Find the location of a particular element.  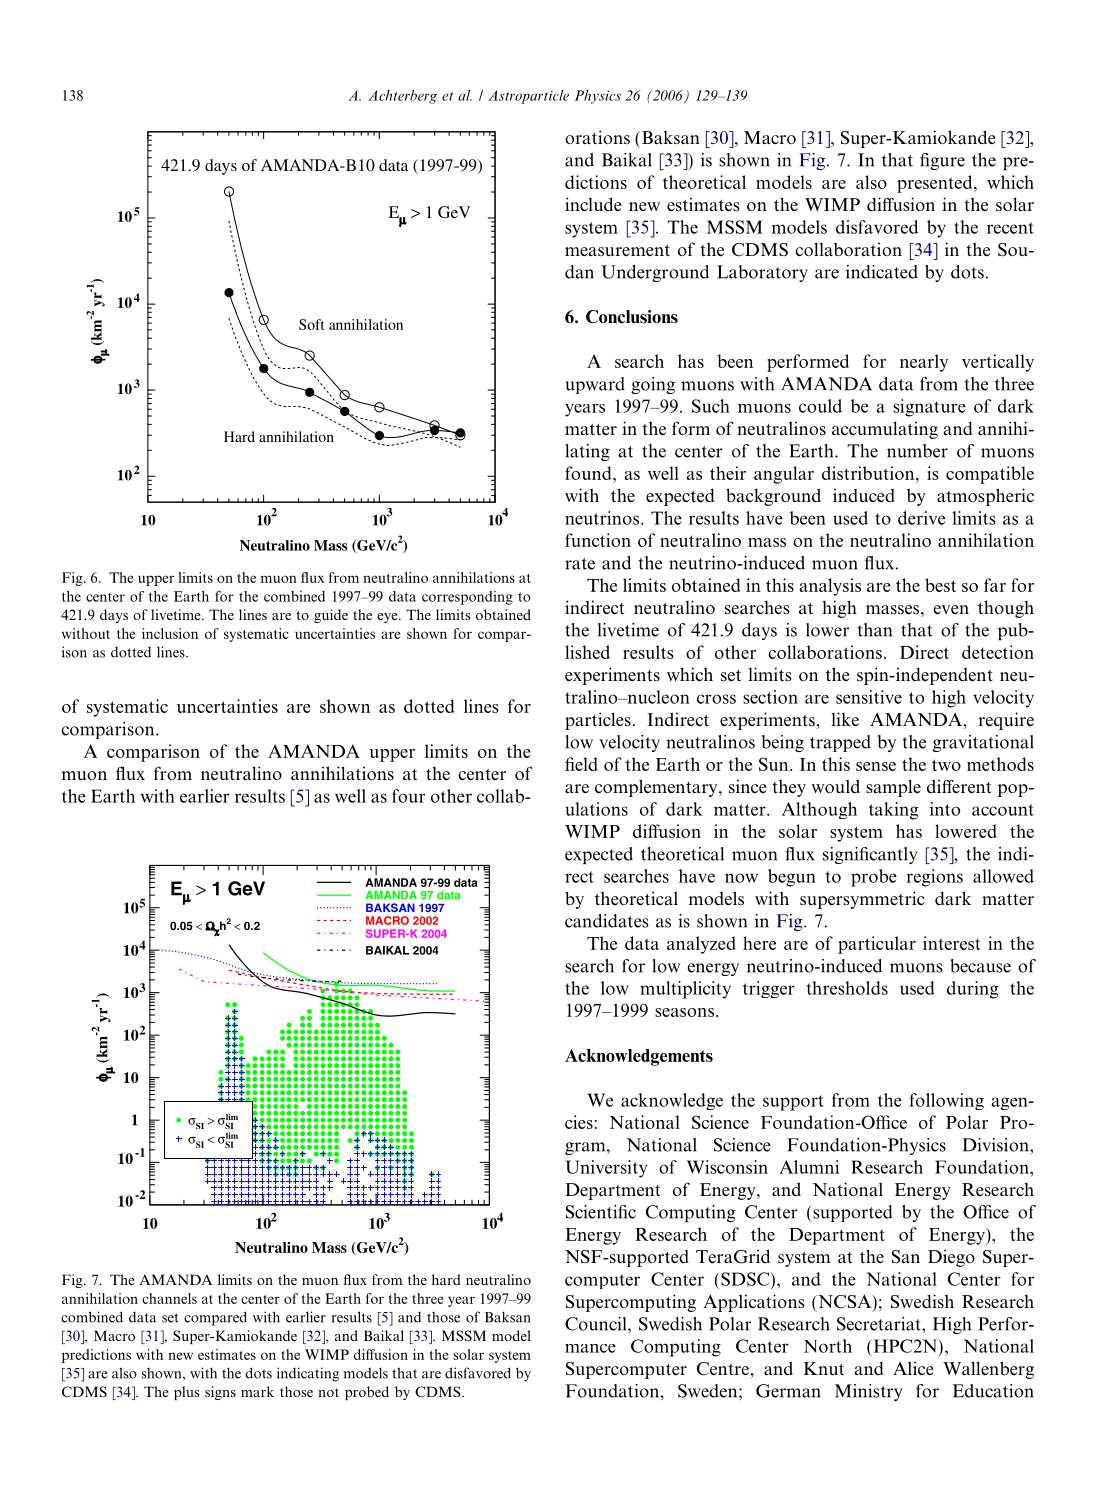

mark is located at coordinates (257, 1391).
